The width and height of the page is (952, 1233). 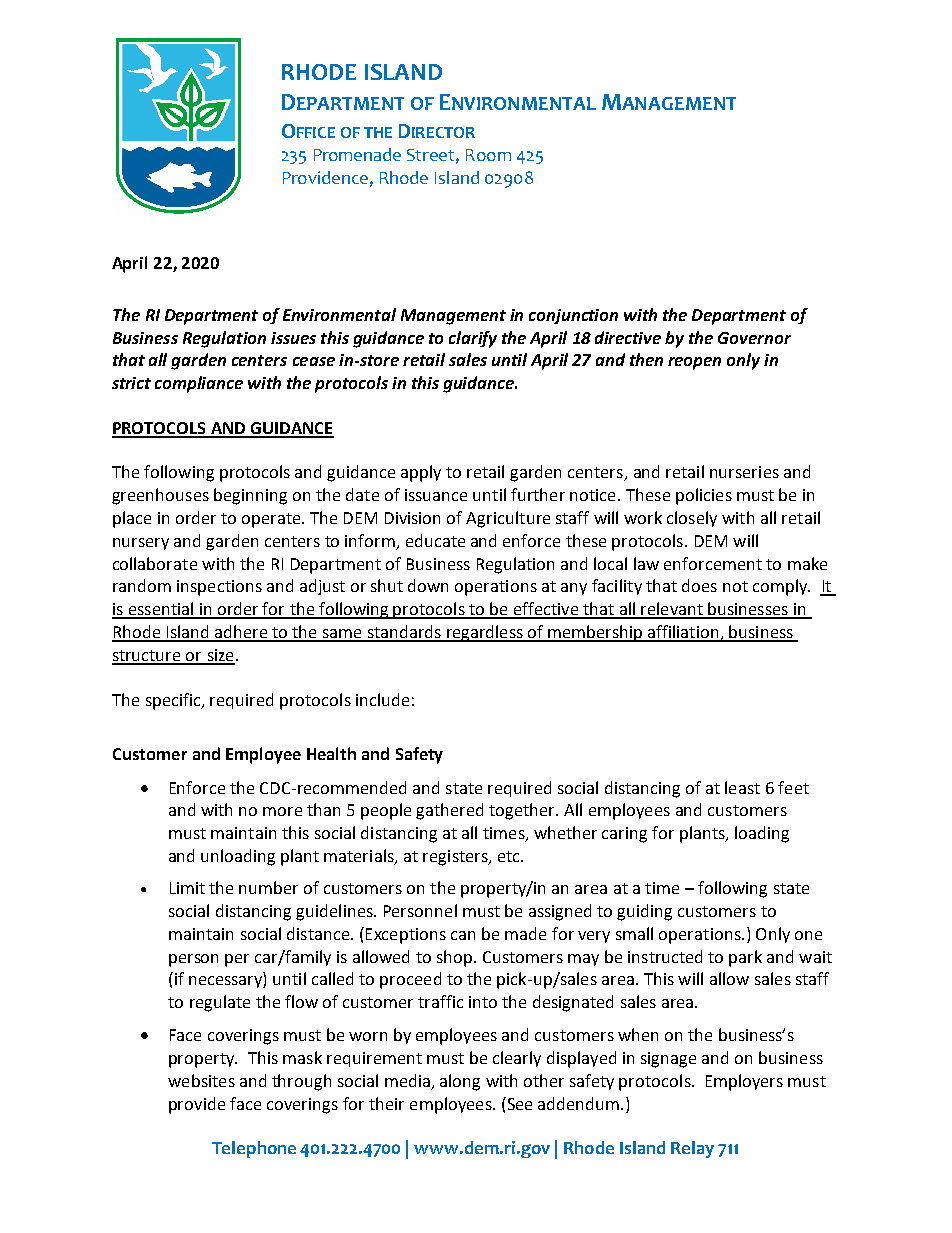 What do you see at coordinates (488, 155) in the page?
I see `Room` at bounding box center [488, 155].
